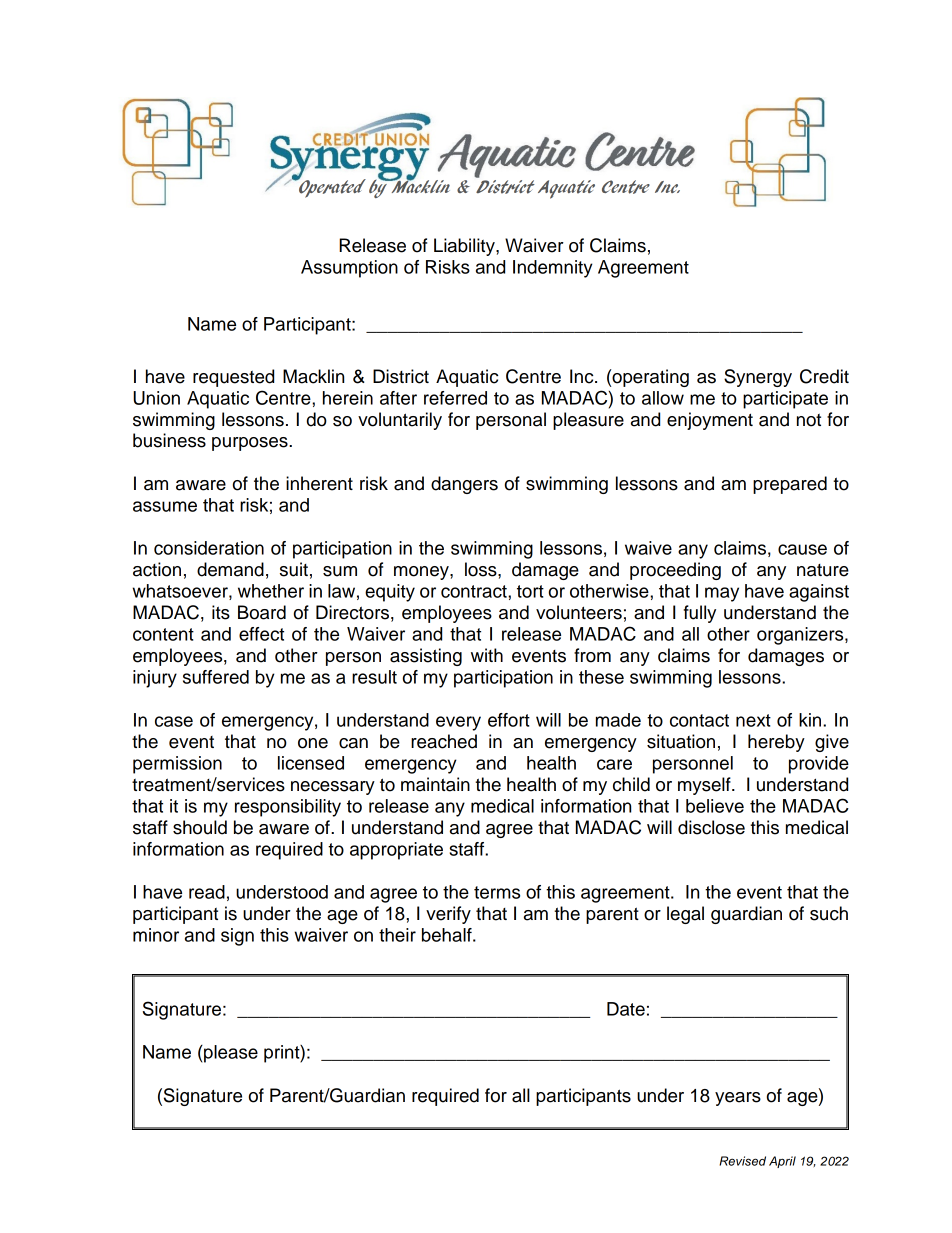  What do you see at coordinates (230, 1054) in the screenshot?
I see `please` at bounding box center [230, 1054].
